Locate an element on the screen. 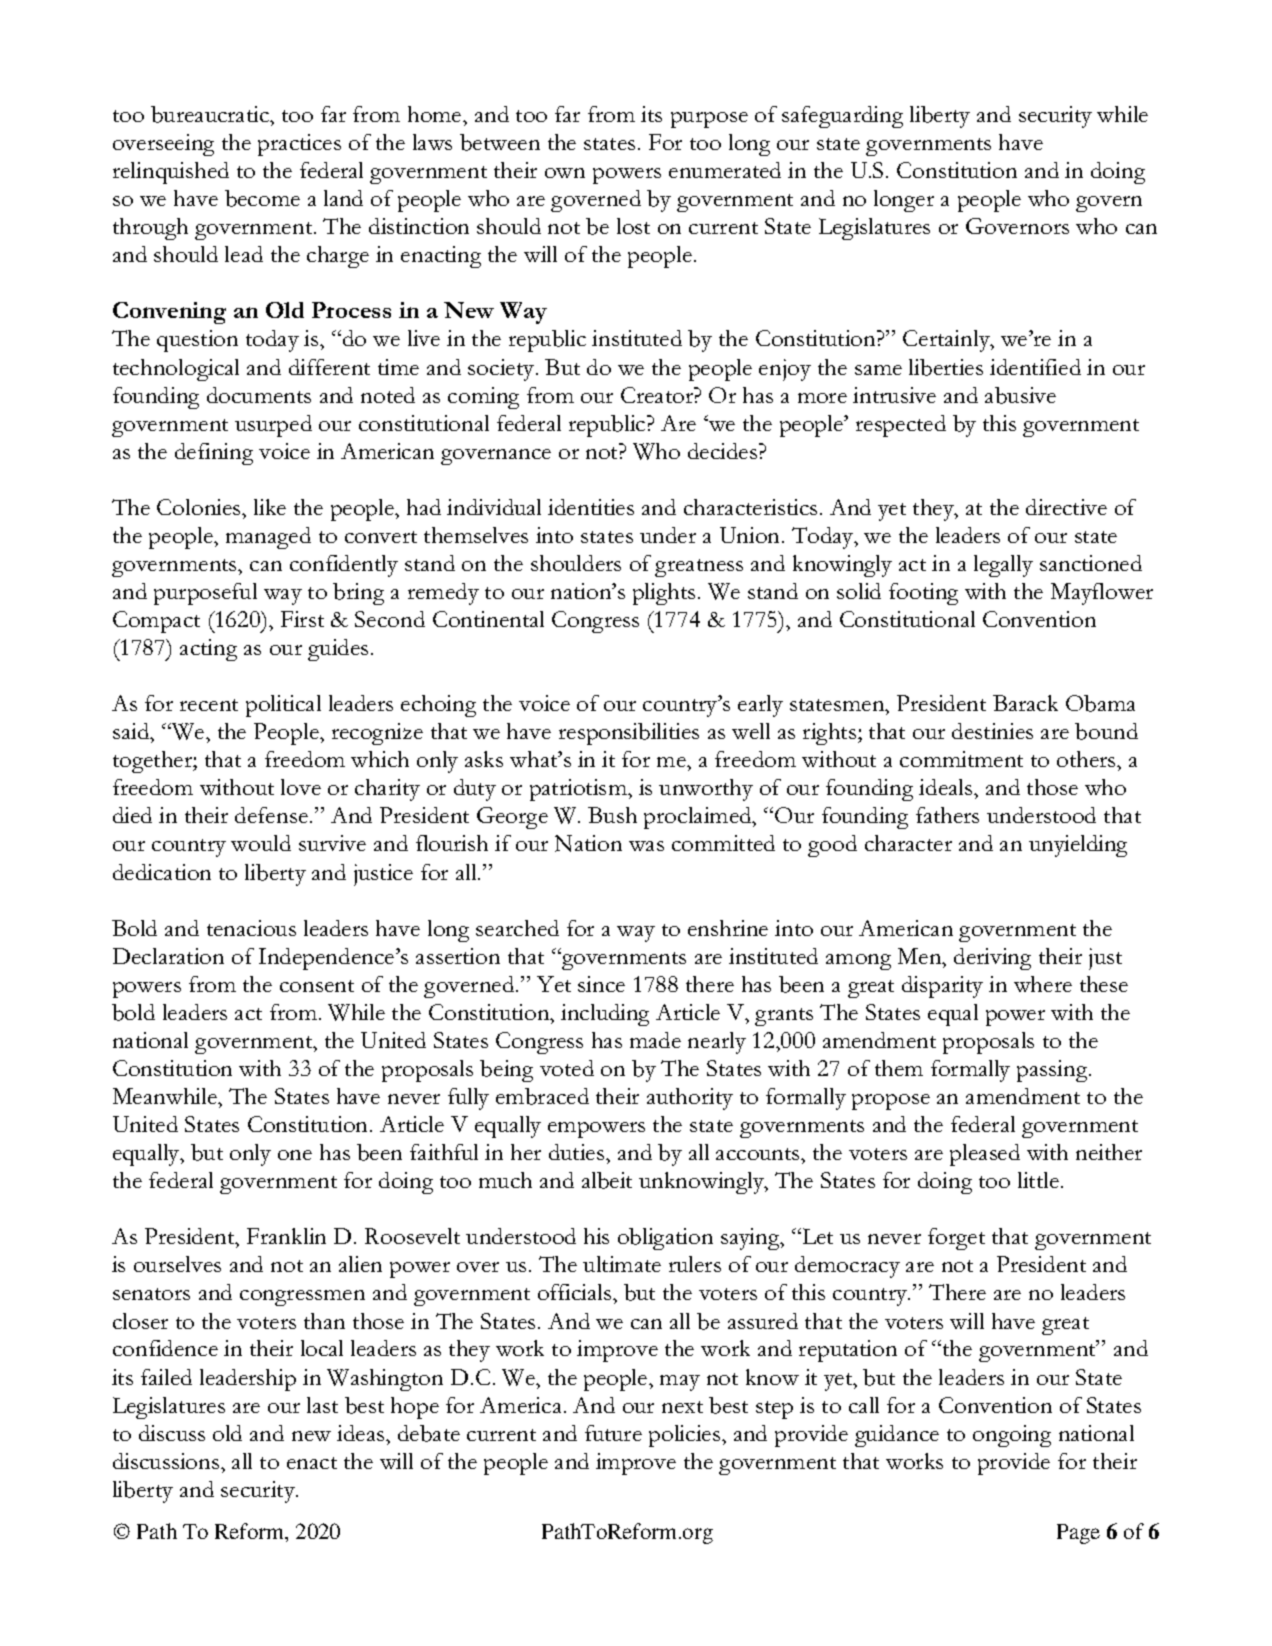 The height and width of the screenshot is (1646, 1272). safeguarding is located at coordinates (842, 117).
